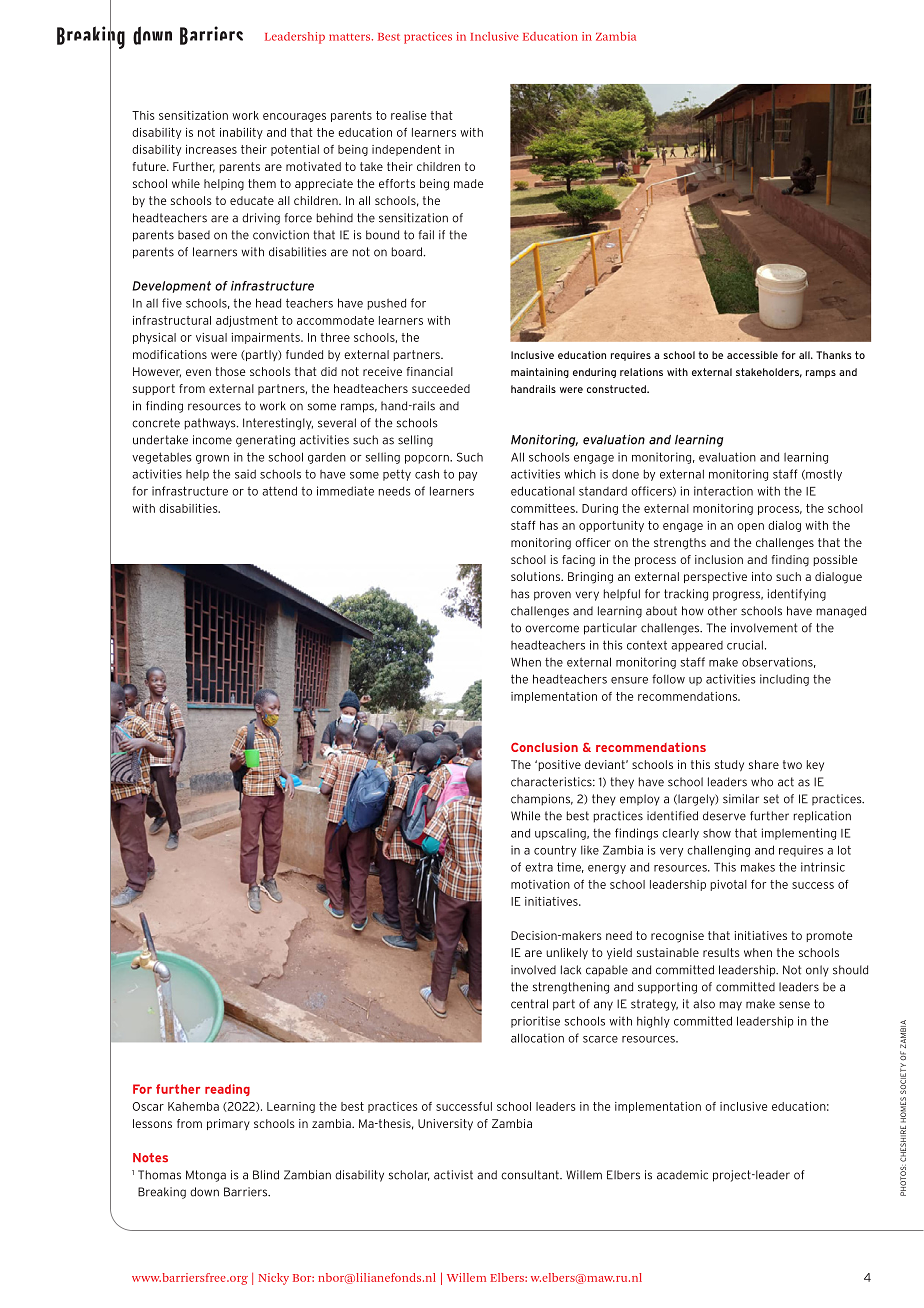  Describe the element at coordinates (274, 1279) in the image. I see `Nicky` at that location.
